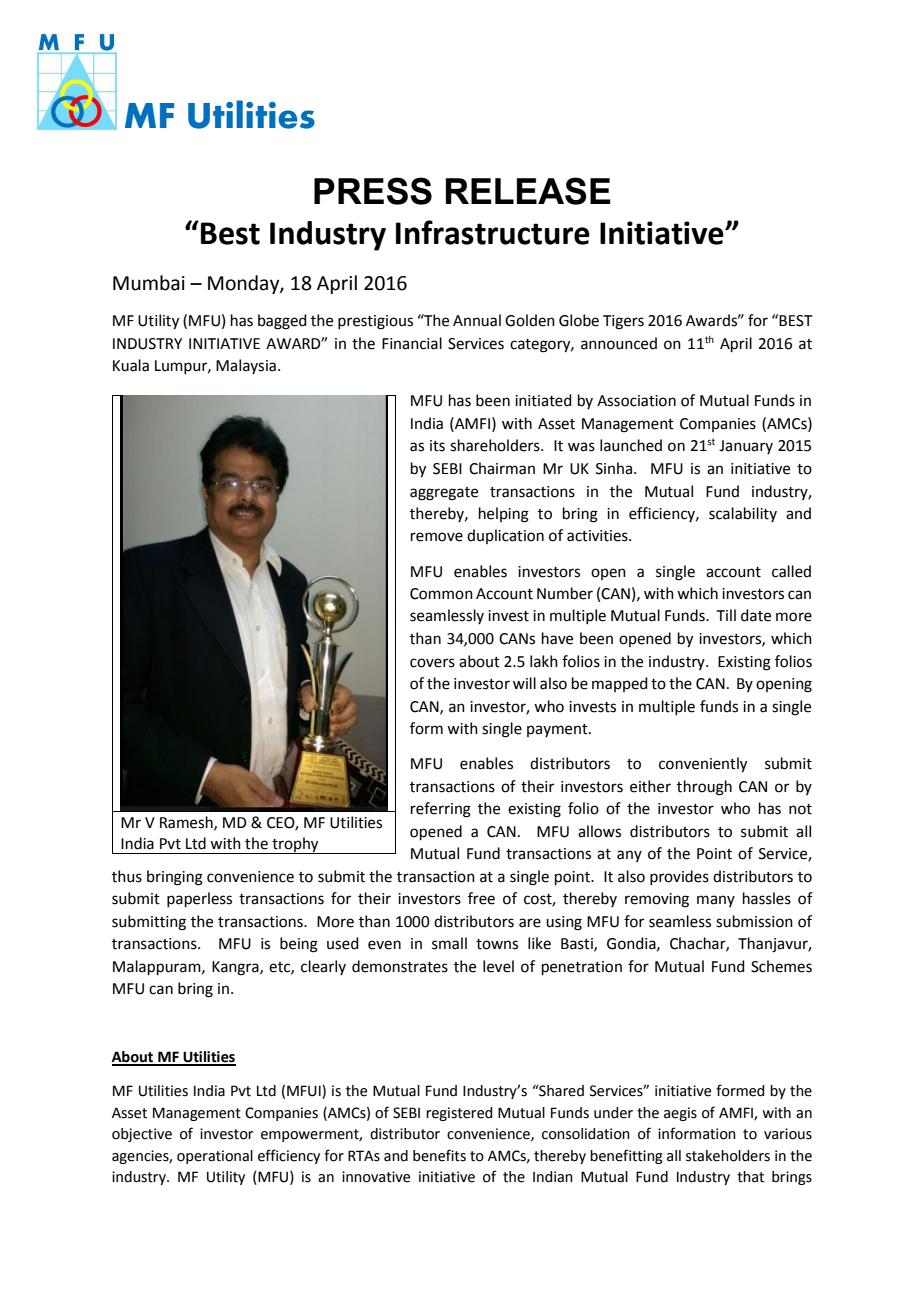 This screenshot has width=924, height=1308. Describe the element at coordinates (187, 823) in the screenshot. I see `Ramesh` at that location.
